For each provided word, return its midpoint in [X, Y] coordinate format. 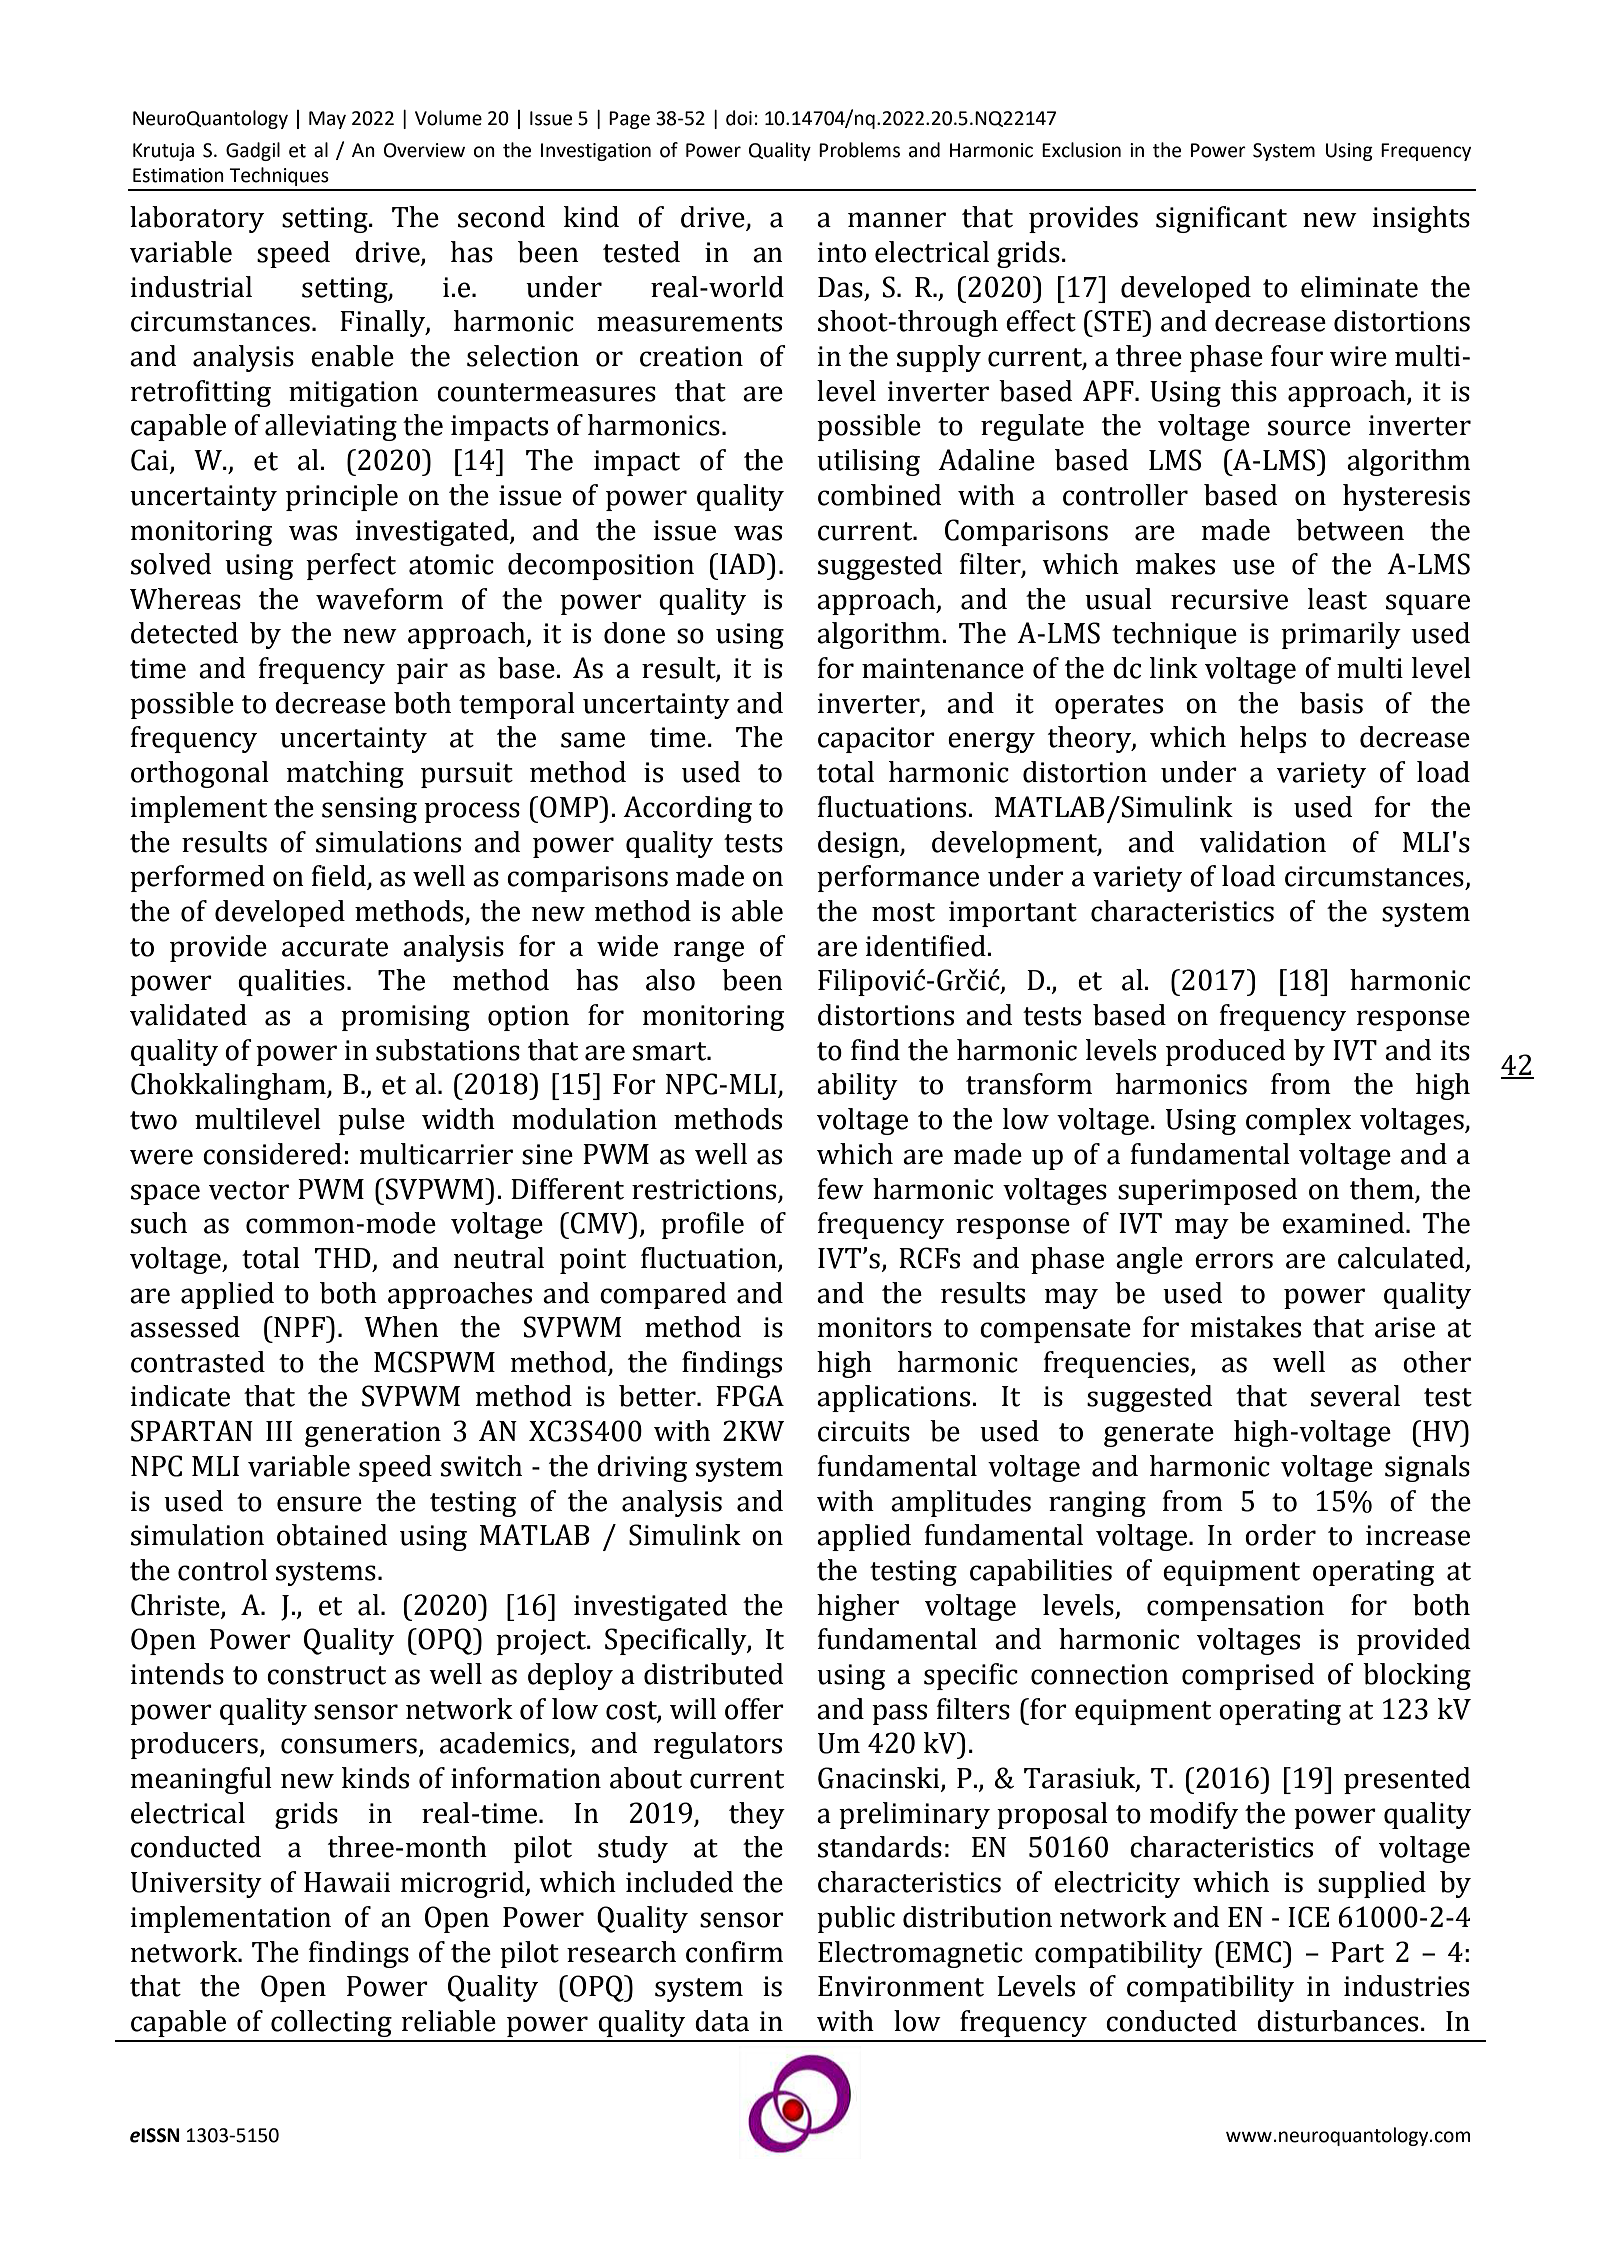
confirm [734, 1952]
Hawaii [347, 1882]
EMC [1253, 1952]
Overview [424, 150]
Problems [859, 150]
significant [1221, 219]
